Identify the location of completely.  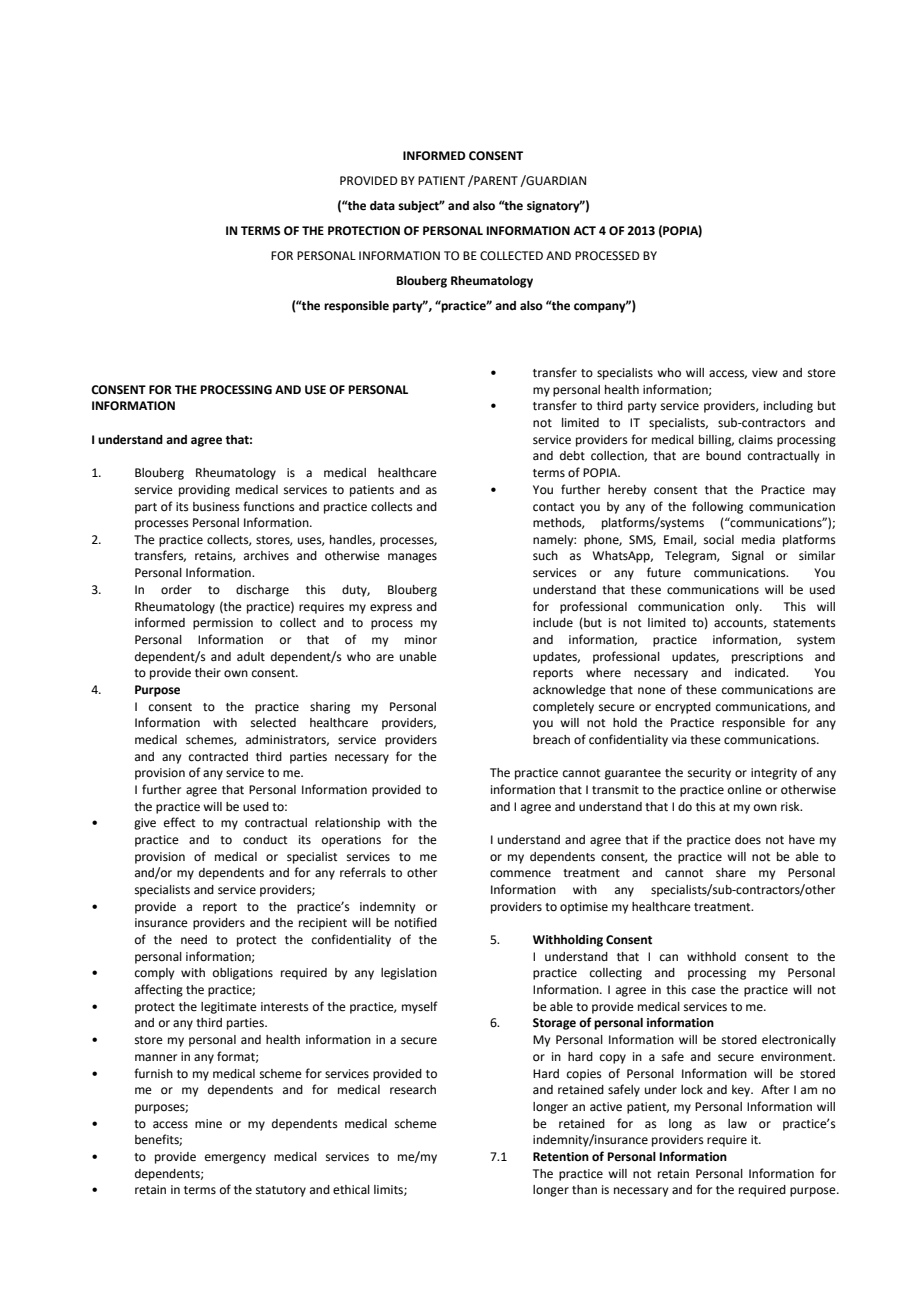
(563, 708).
